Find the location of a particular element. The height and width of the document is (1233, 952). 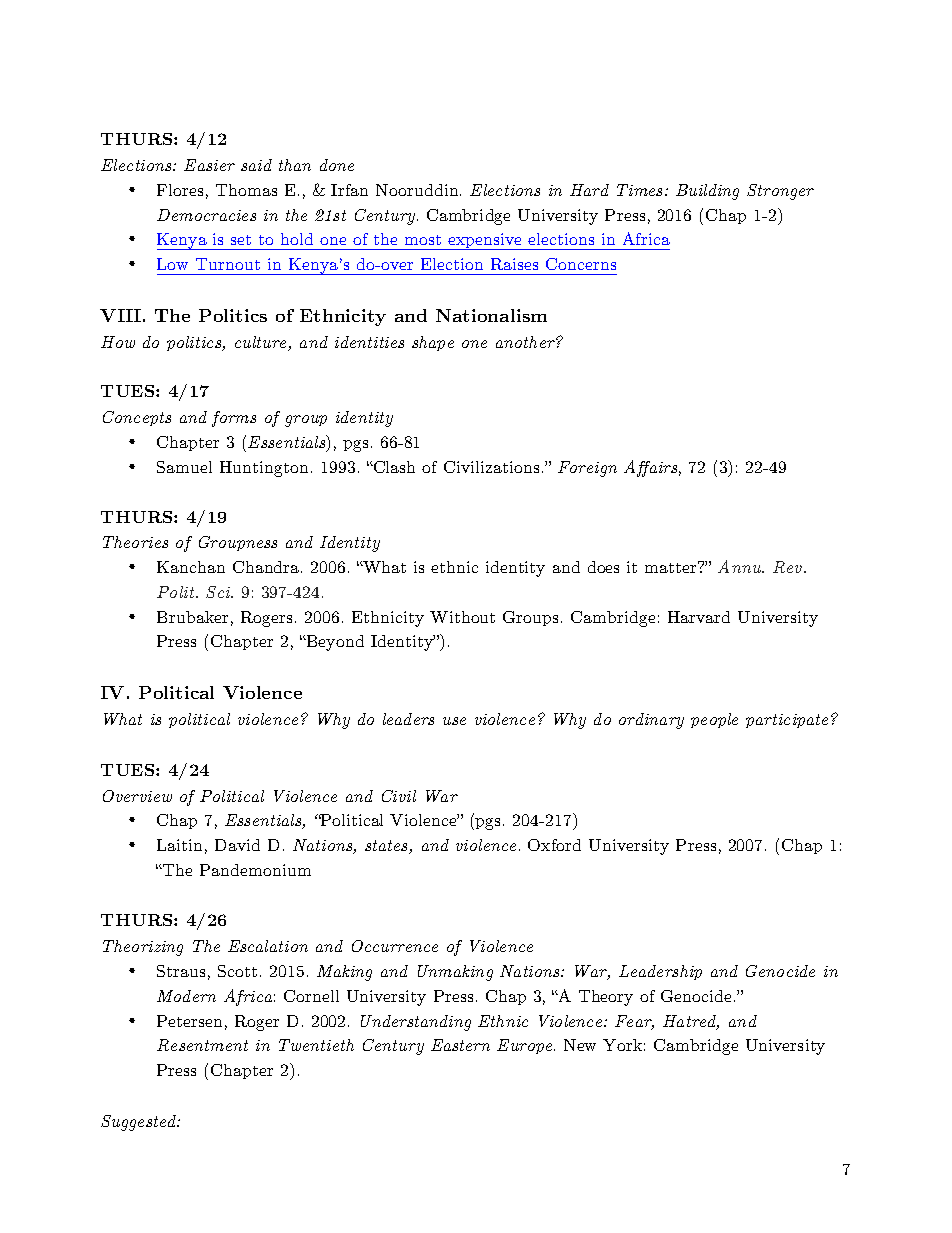

Flores is located at coordinates (180, 190).
